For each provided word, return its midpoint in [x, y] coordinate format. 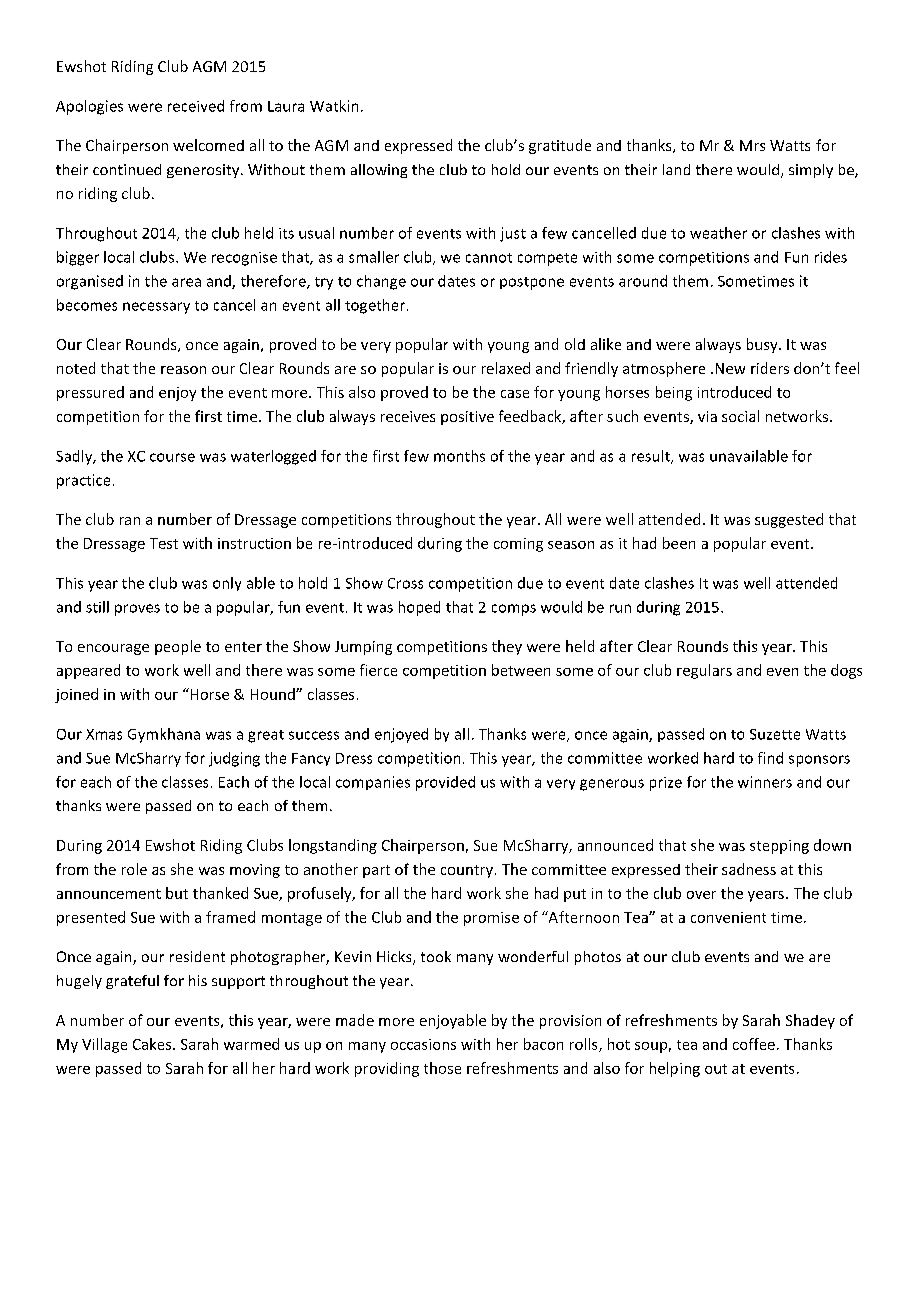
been [679, 543]
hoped [419, 608]
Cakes [153, 1044]
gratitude [560, 146]
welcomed [208, 145]
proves [137, 610]
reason [183, 370]
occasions [423, 1044]
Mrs [752, 145]
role [134, 869]
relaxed [506, 368]
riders [770, 368]
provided [445, 783]
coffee [754, 1044]
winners [765, 782]
